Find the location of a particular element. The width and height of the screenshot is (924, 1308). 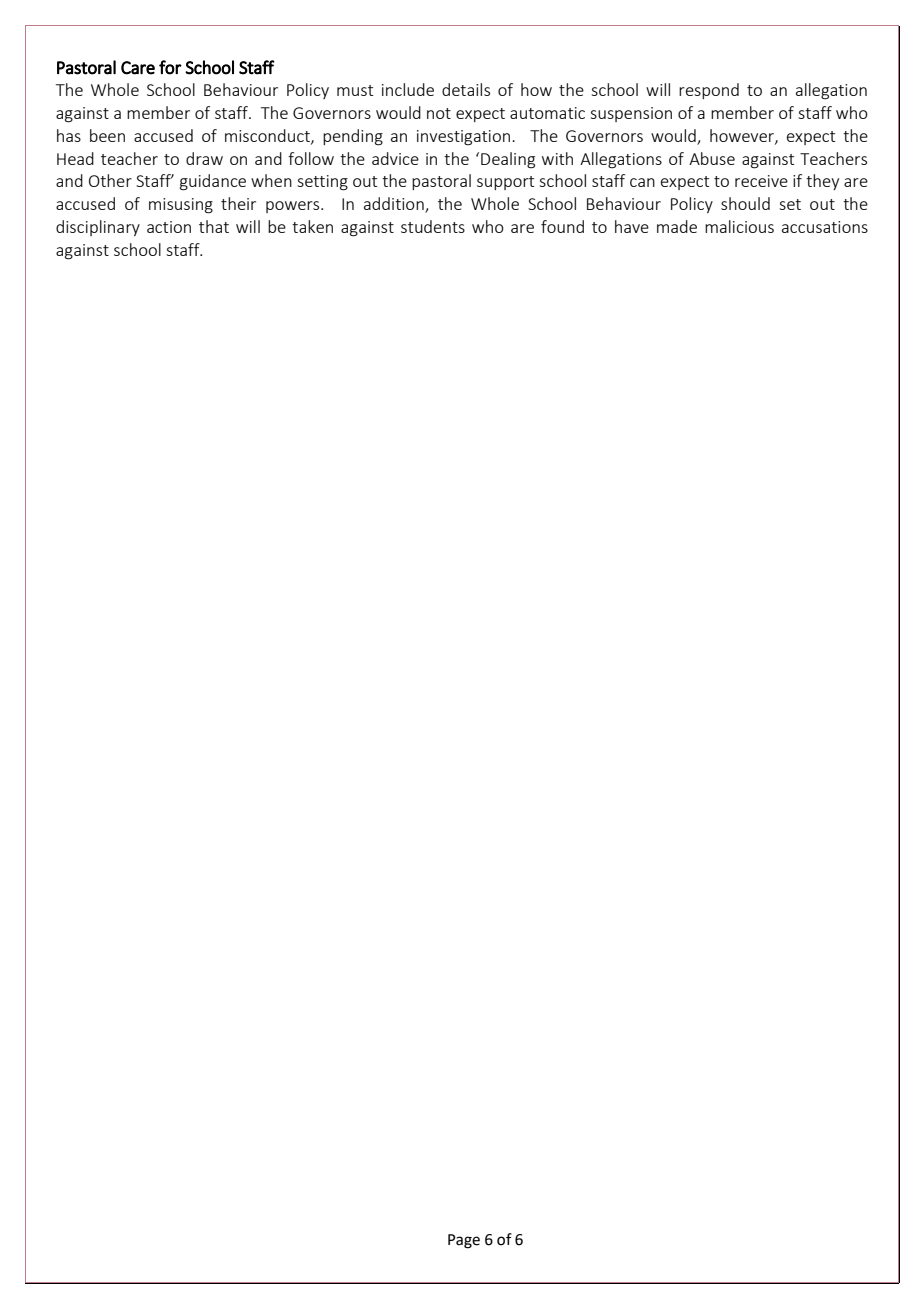

disciplinary is located at coordinates (98, 228).
